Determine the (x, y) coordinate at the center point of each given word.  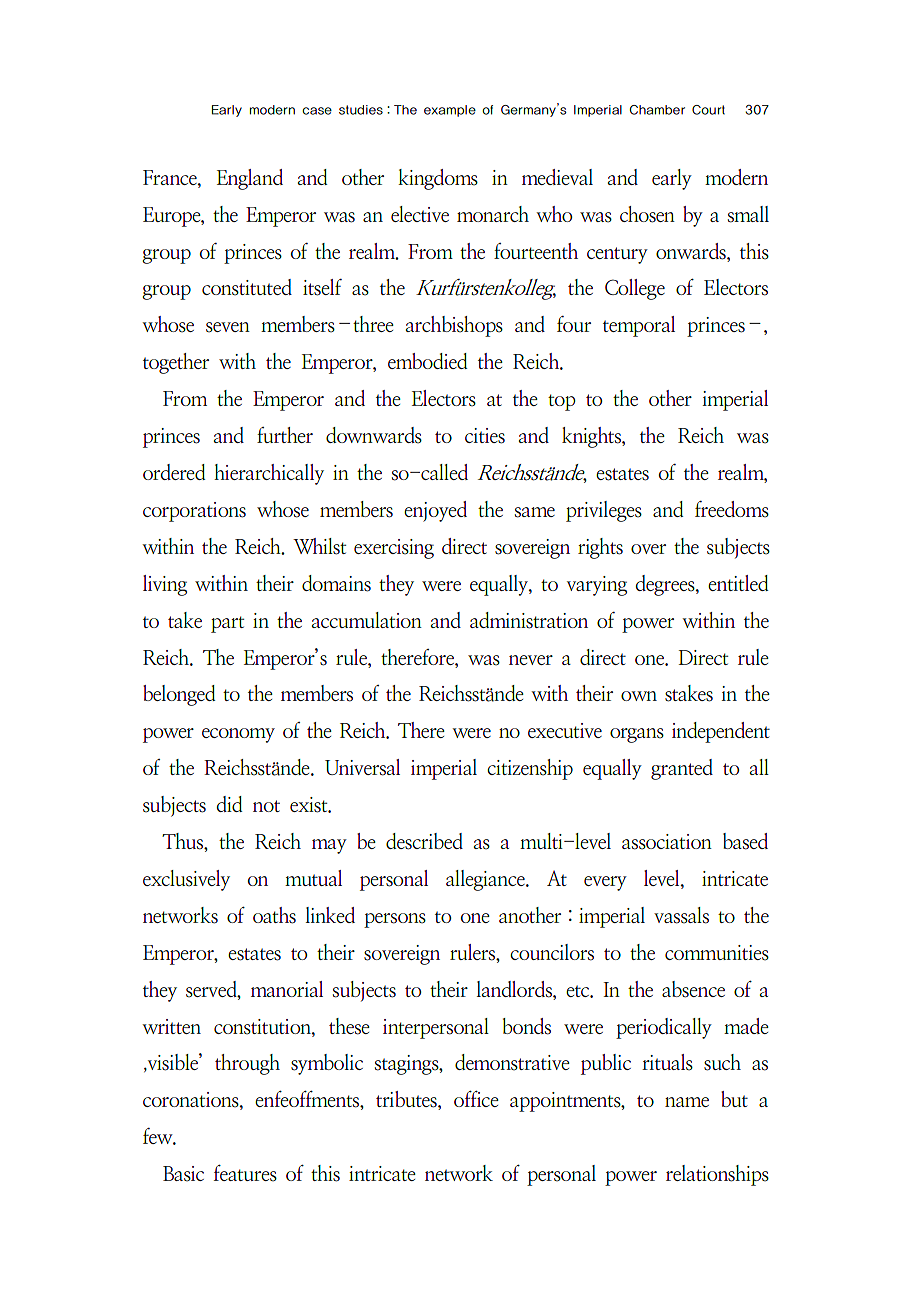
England (250, 179)
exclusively (186, 880)
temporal (639, 326)
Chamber (657, 110)
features (245, 1173)
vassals (681, 915)
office (476, 1099)
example (450, 111)
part (227, 624)
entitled (738, 583)
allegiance (486, 880)
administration (529, 620)
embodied (428, 361)
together (176, 363)
